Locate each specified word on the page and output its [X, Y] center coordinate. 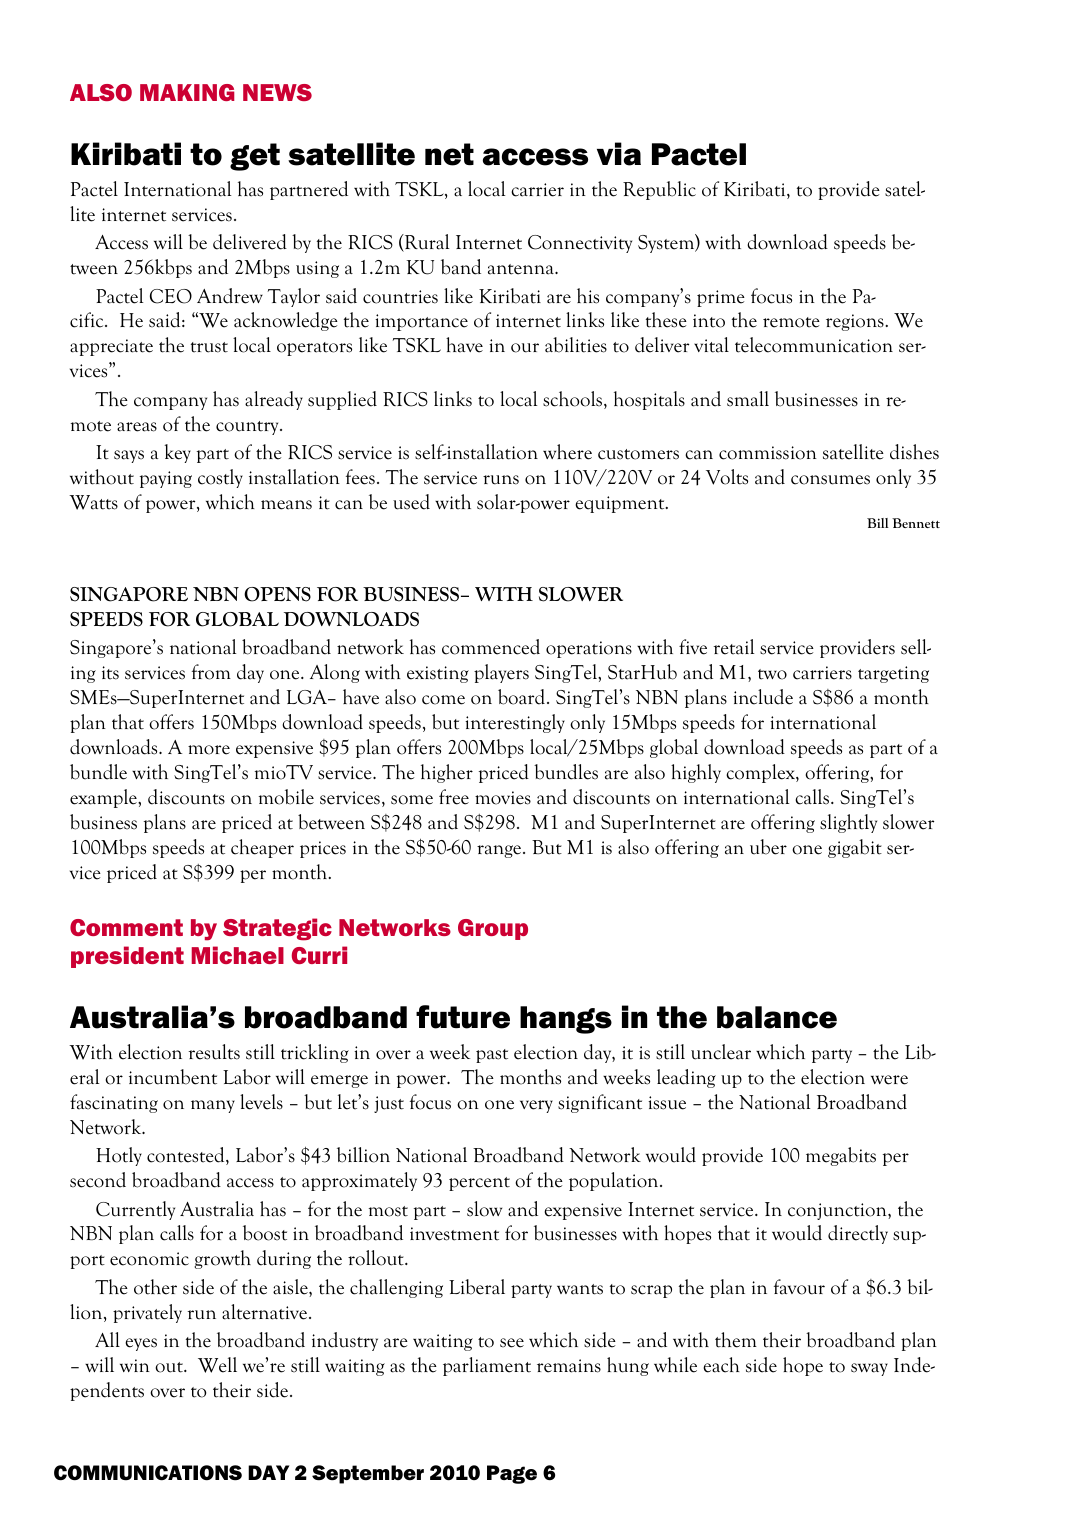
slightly [848, 823]
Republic [659, 190]
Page [512, 1474]
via [619, 154]
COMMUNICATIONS [148, 1473]
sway [869, 1369]
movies [503, 798]
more [209, 750]
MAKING [187, 92]
